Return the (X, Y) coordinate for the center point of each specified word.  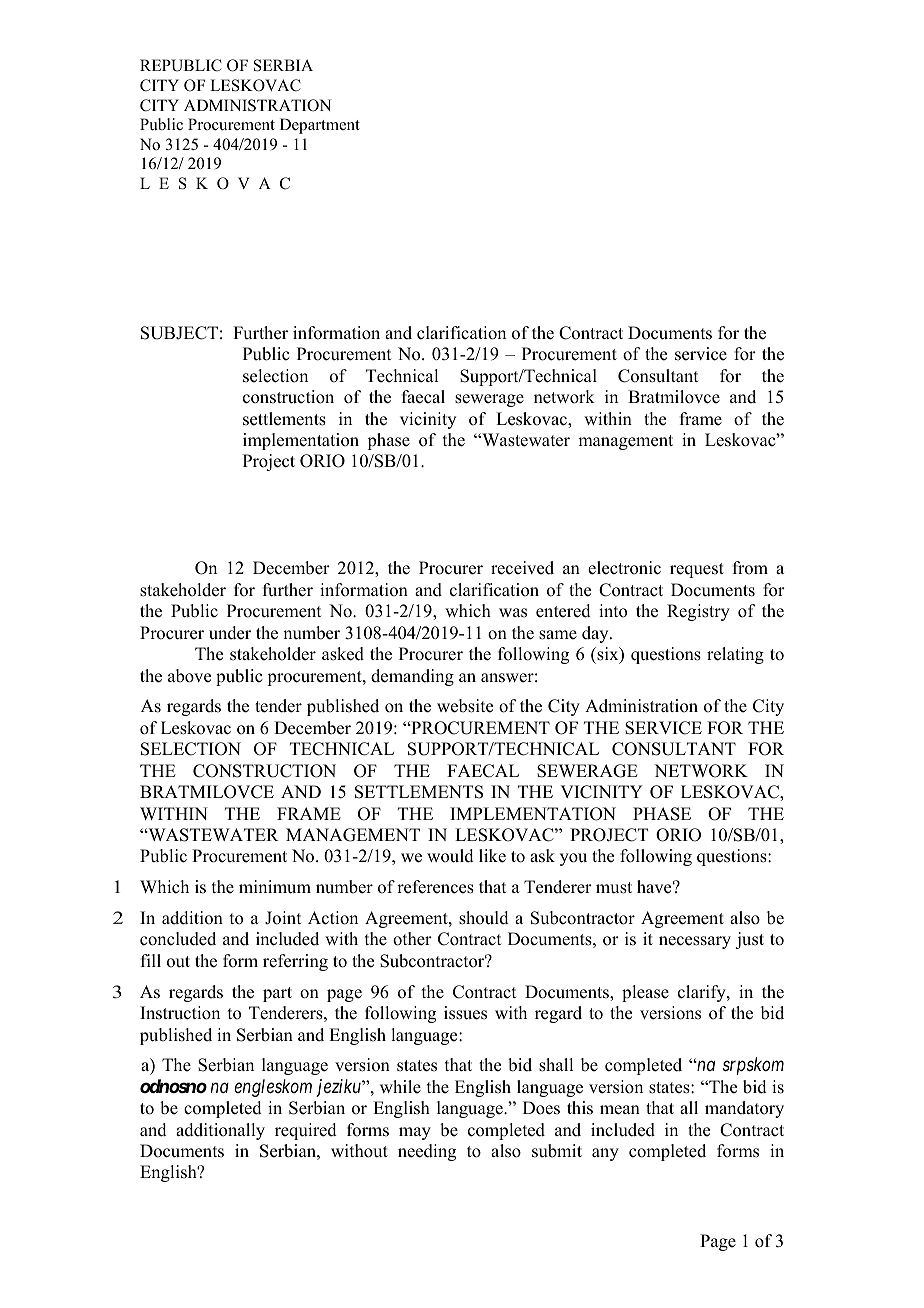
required (306, 1131)
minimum (275, 887)
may (415, 1133)
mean (620, 1110)
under (230, 633)
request (697, 570)
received (522, 568)
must (614, 888)
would (450, 856)
